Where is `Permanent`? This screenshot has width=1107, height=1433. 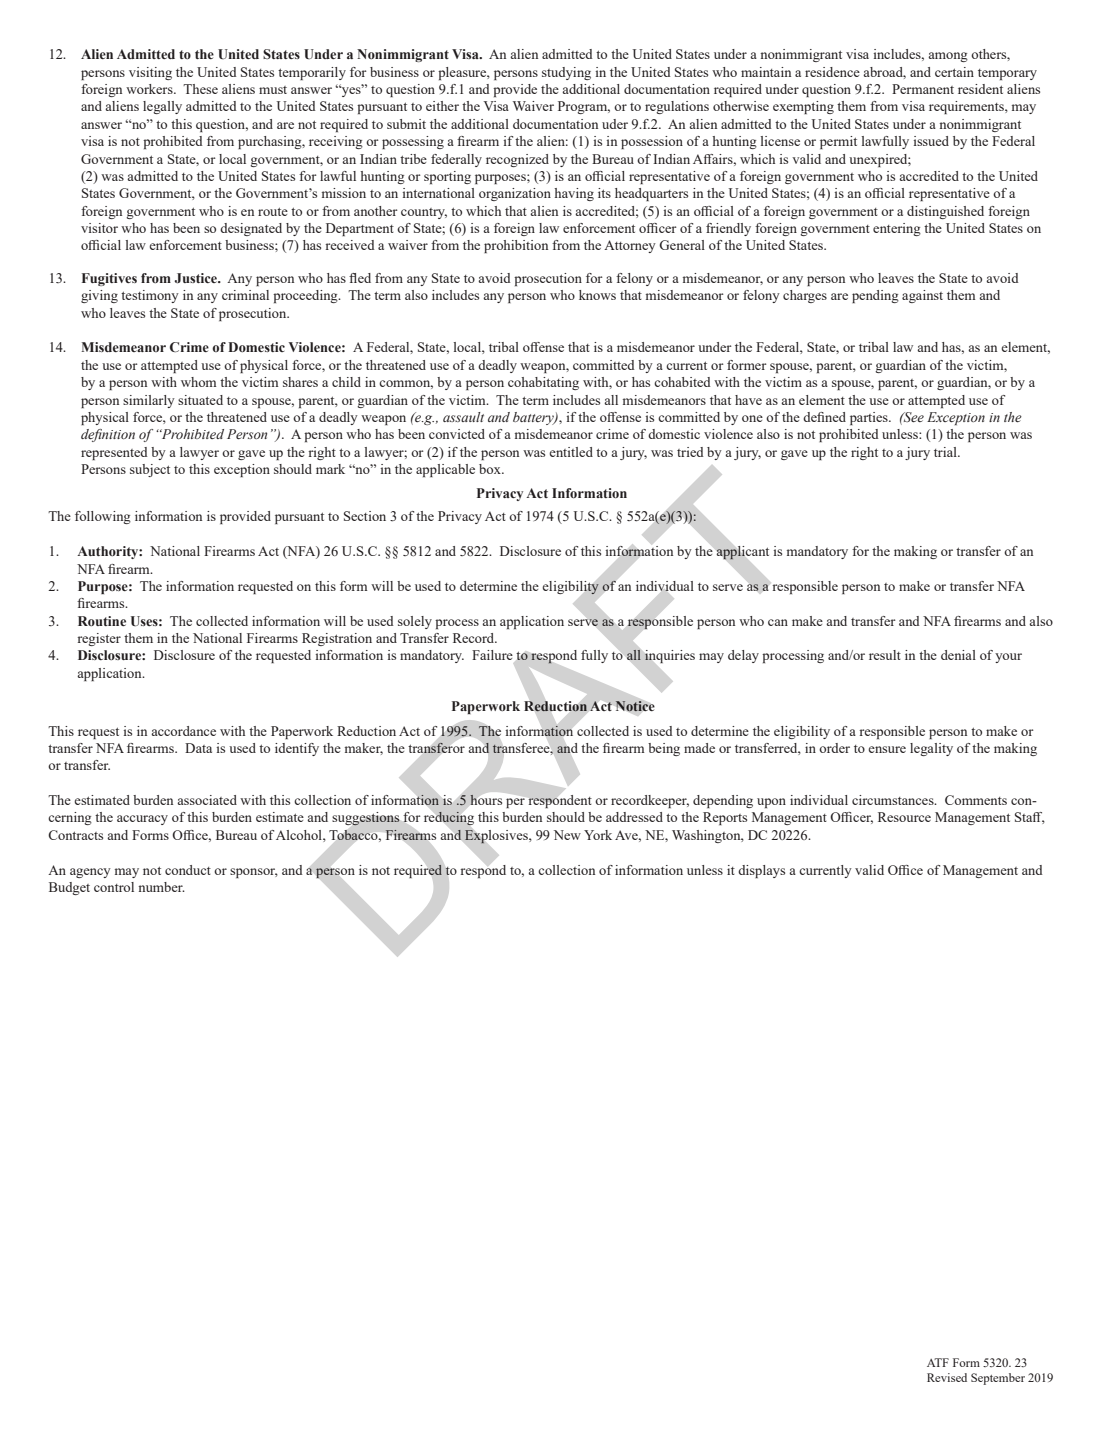 Permanent is located at coordinates (923, 89).
